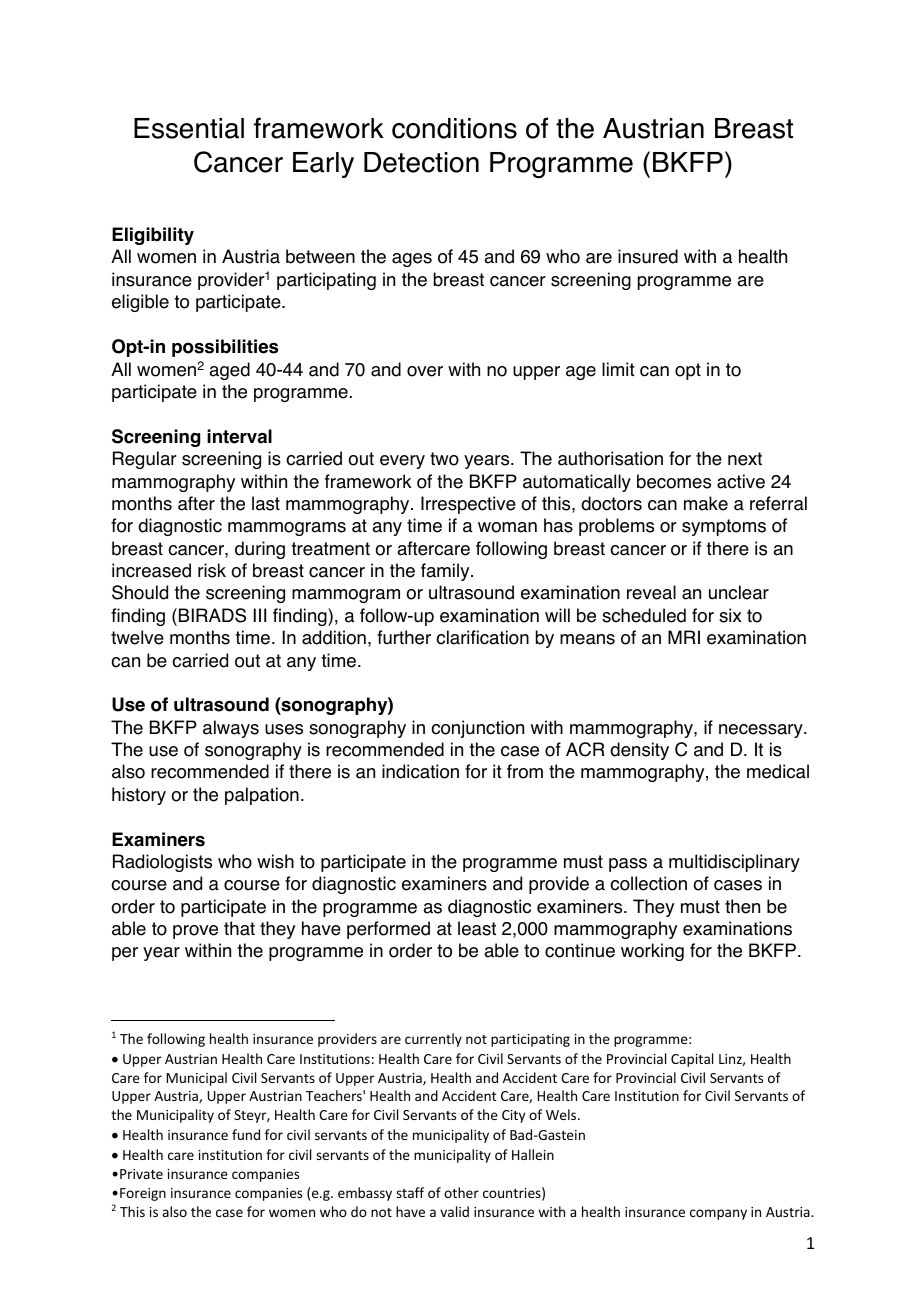  What do you see at coordinates (482, 637) in the screenshot?
I see `clarification` at bounding box center [482, 637].
